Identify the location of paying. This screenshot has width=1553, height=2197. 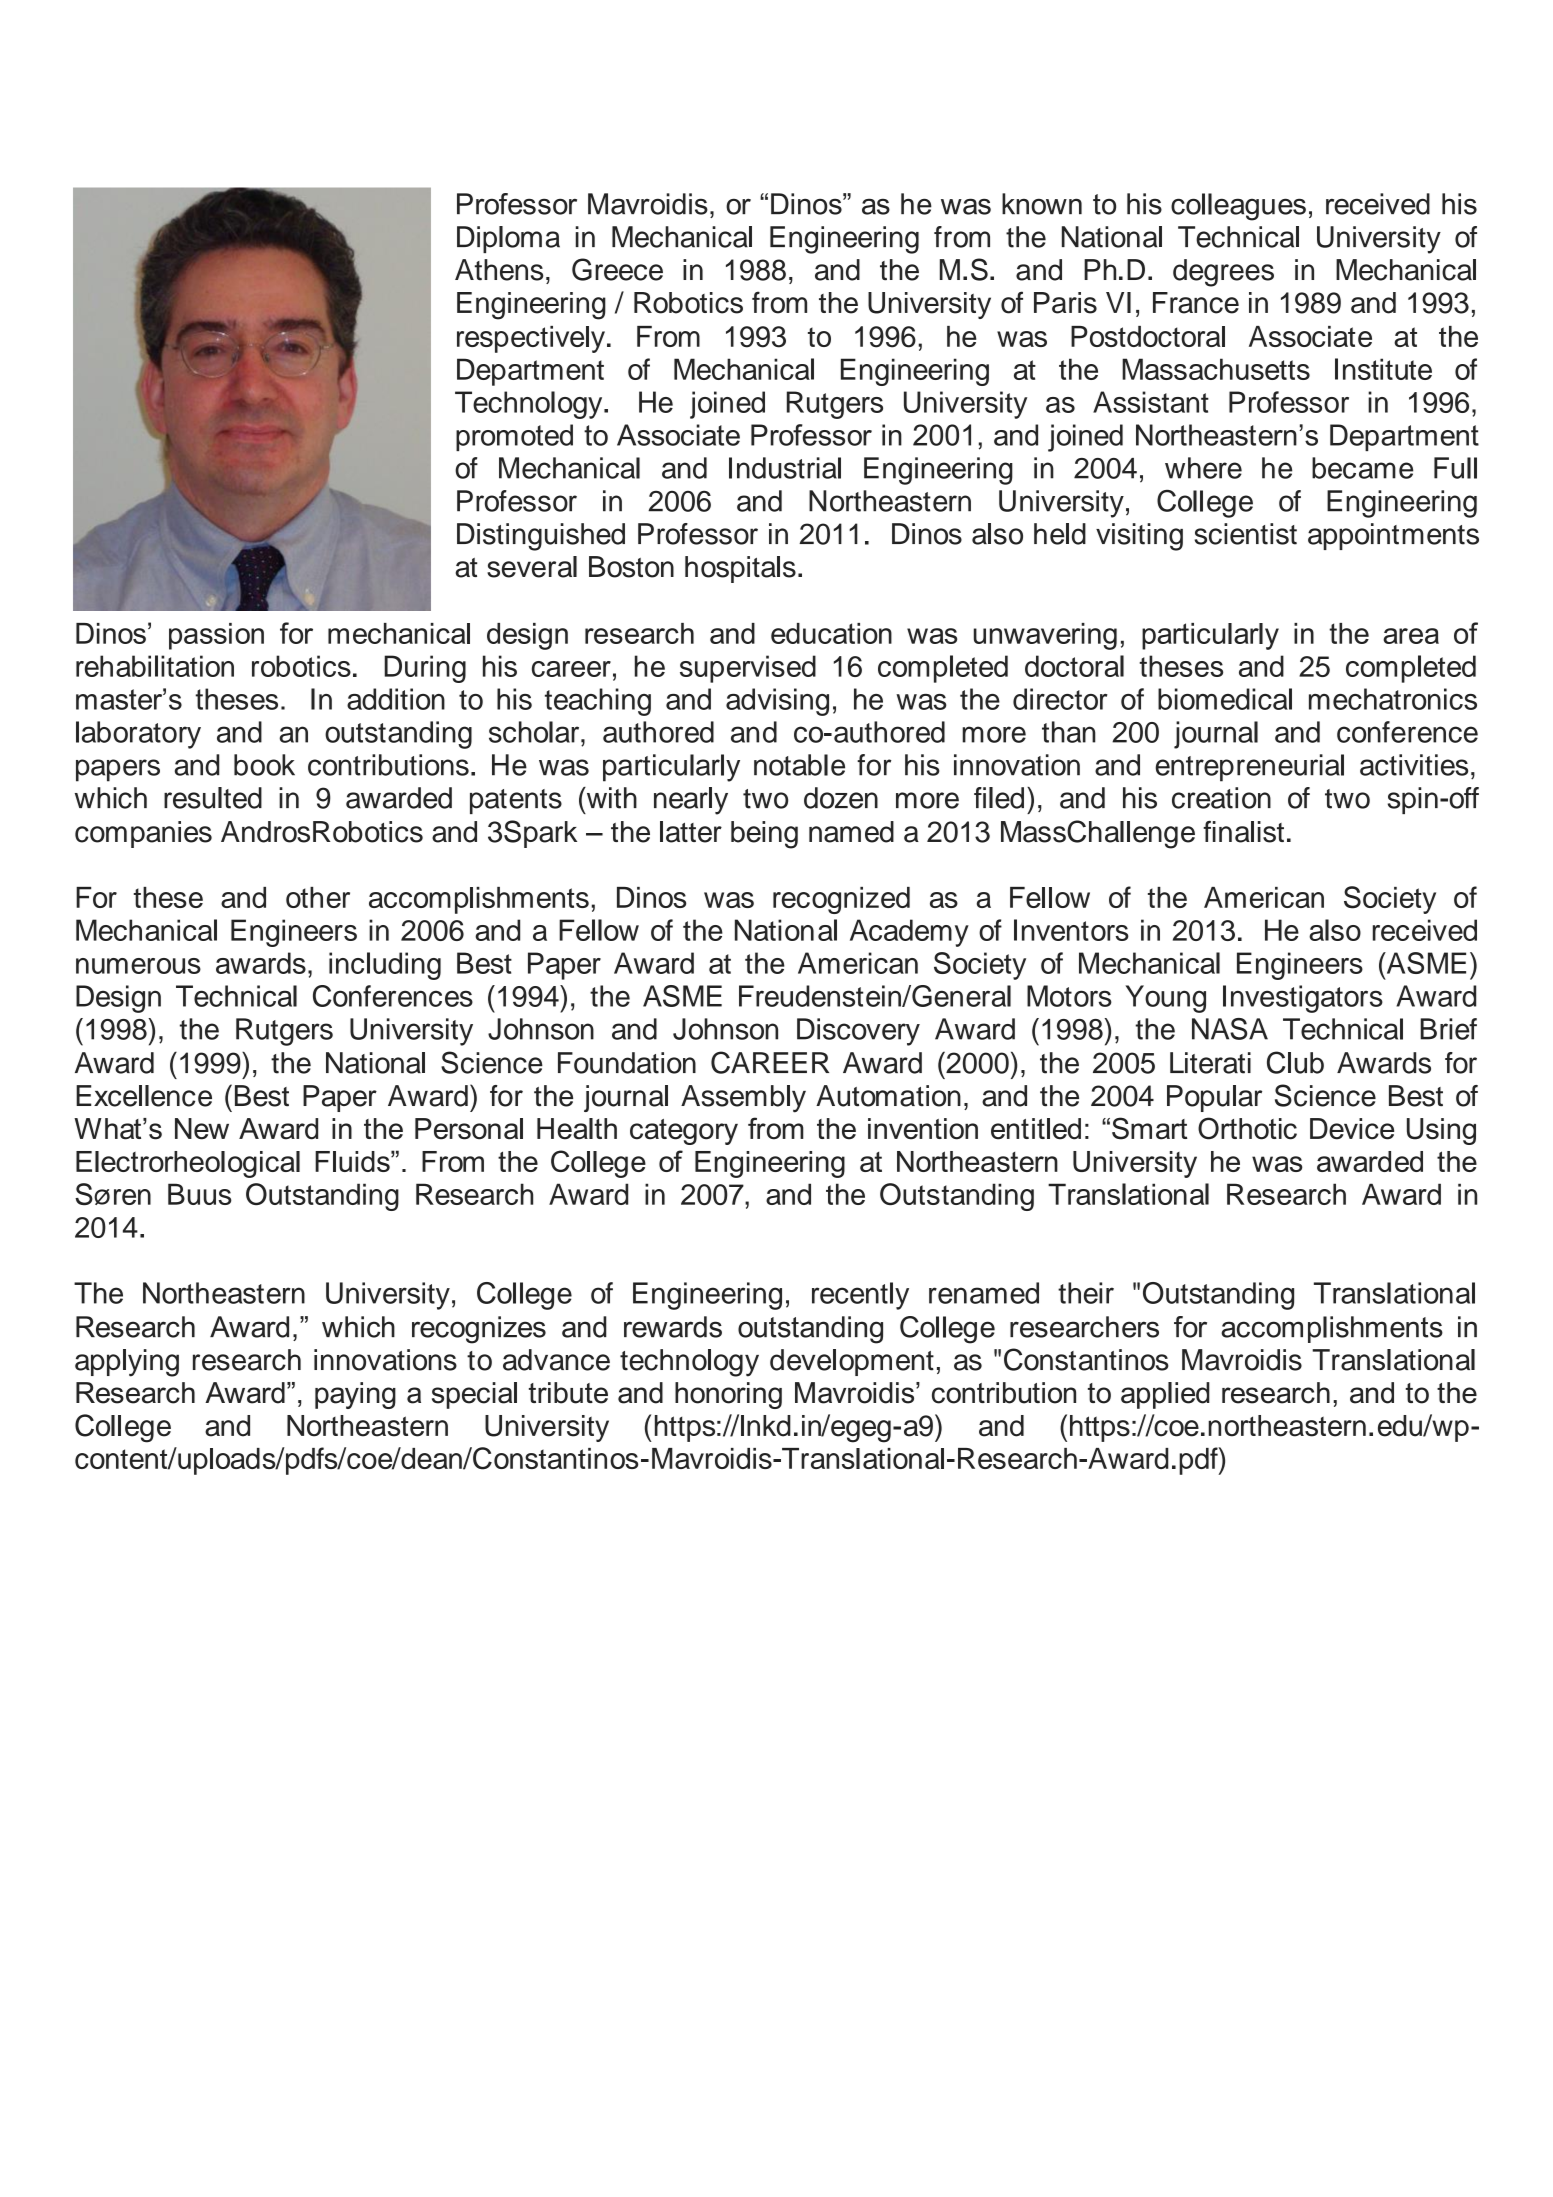
(355, 1395).
